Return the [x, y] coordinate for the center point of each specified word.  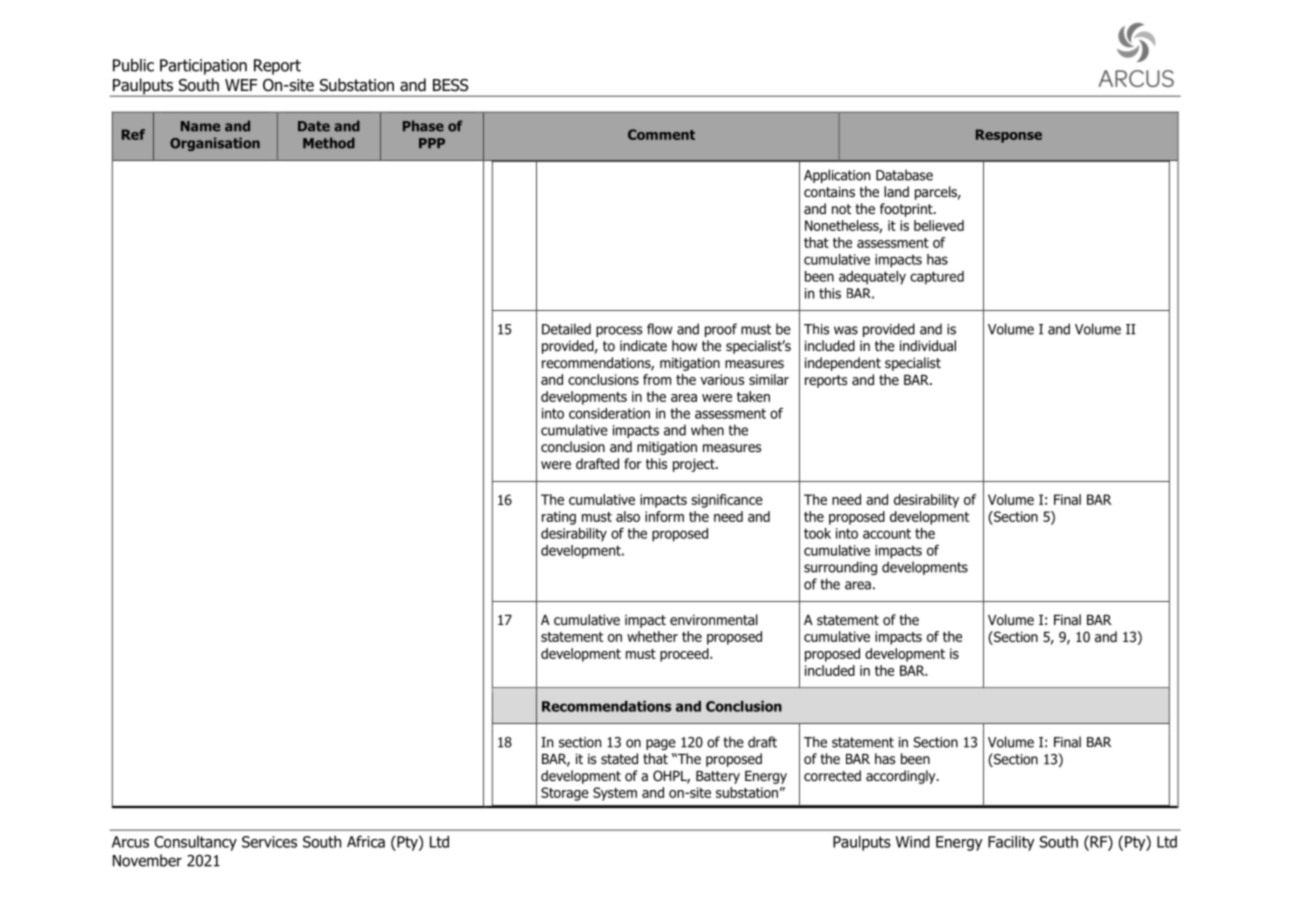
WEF [241, 85]
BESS [451, 85]
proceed [685, 655]
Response [1009, 136]
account [887, 533]
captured [937, 278]
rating [559, 518]
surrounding [840, 568]
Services [269, 842]
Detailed [566, 329]
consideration [609, 413]
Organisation [215, 144]
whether [652, 636]
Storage [565, 794]
